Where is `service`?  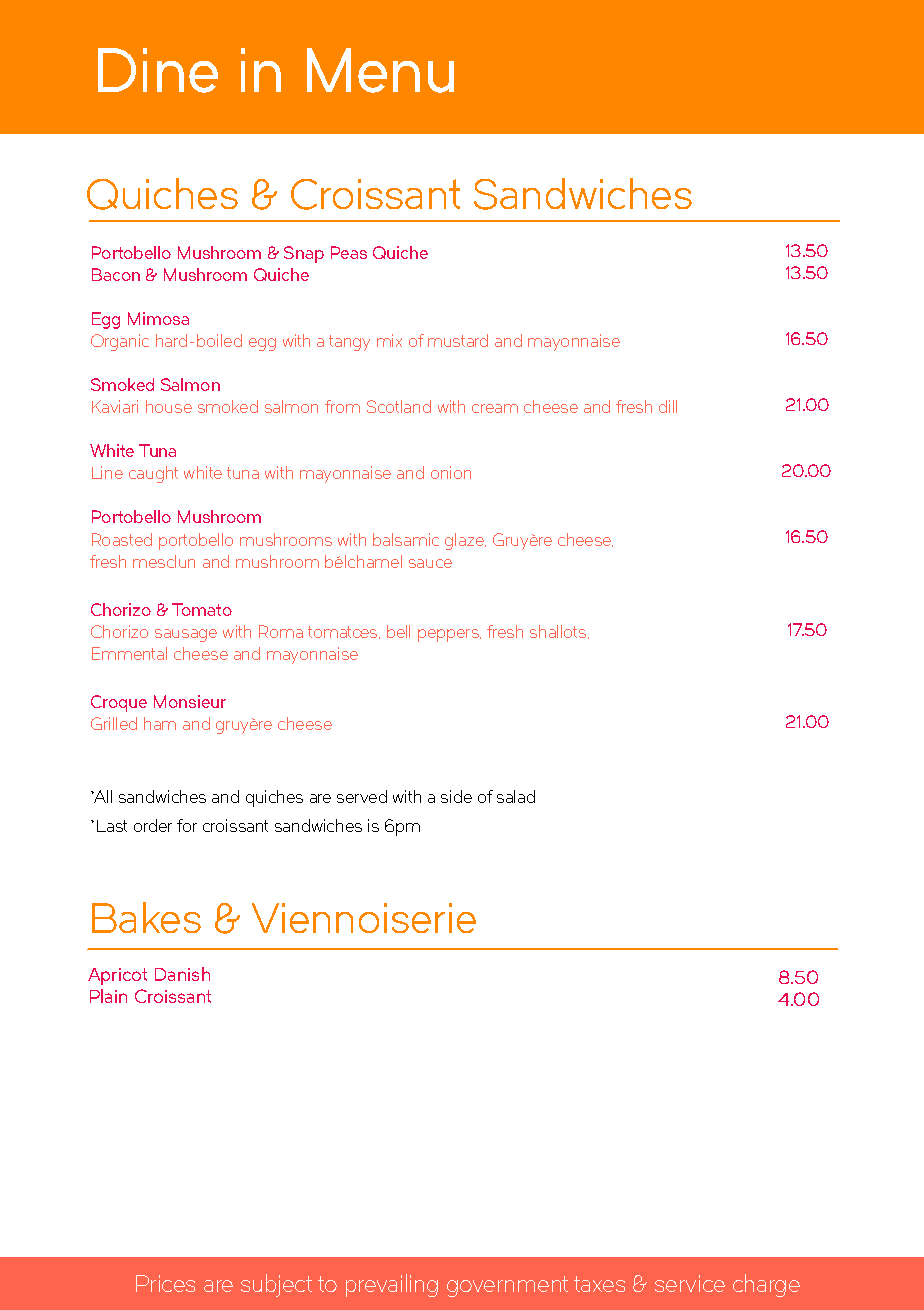 service is located at coordinates (690, 1283).
